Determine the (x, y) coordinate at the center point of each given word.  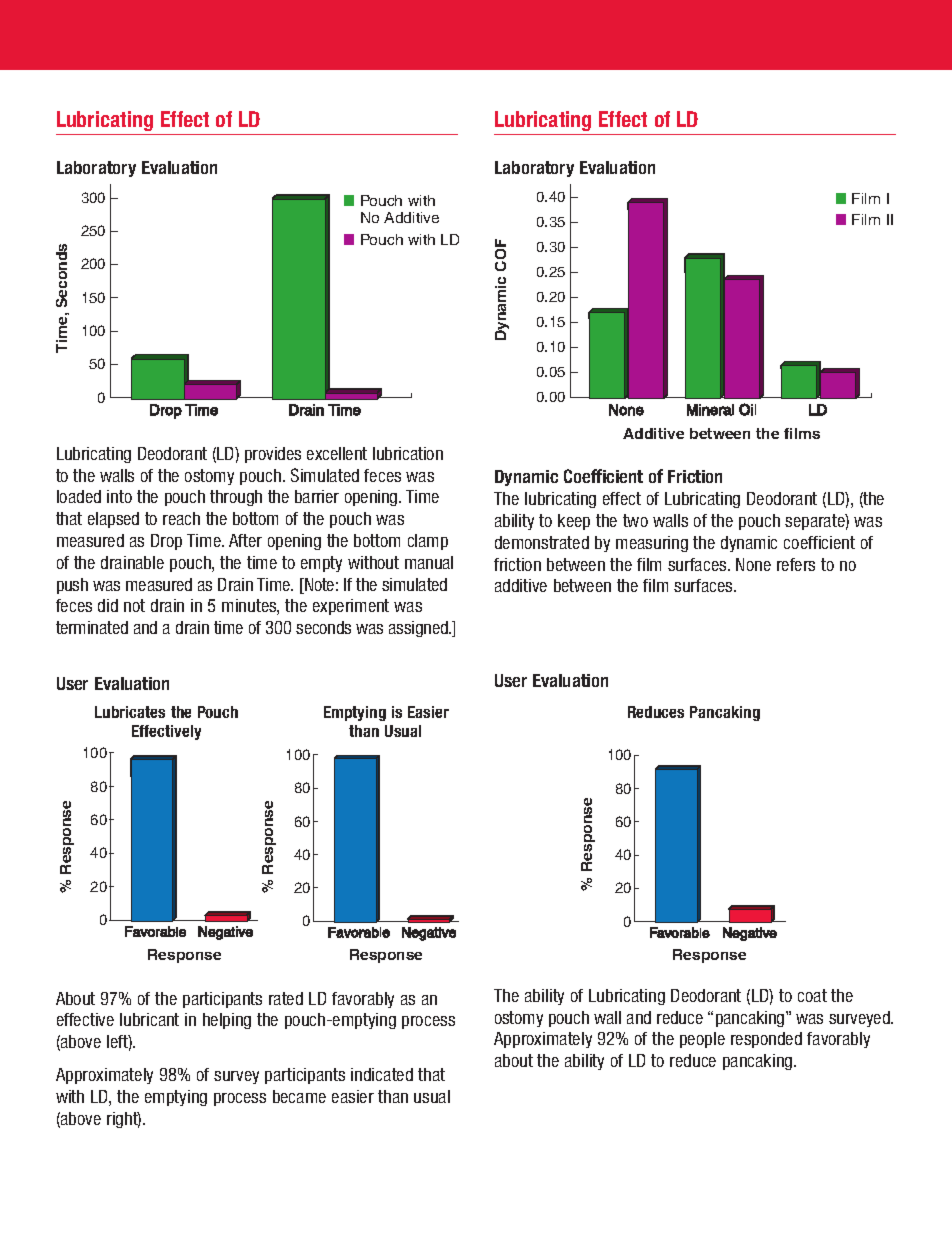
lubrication (408, 453)
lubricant (149, 1019)
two (635, 520)
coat (812, 995)
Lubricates (130, 712)
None (753, 564)
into (119, 496)
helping (227, 1021)
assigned (419, 629)
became (299, 1096)
